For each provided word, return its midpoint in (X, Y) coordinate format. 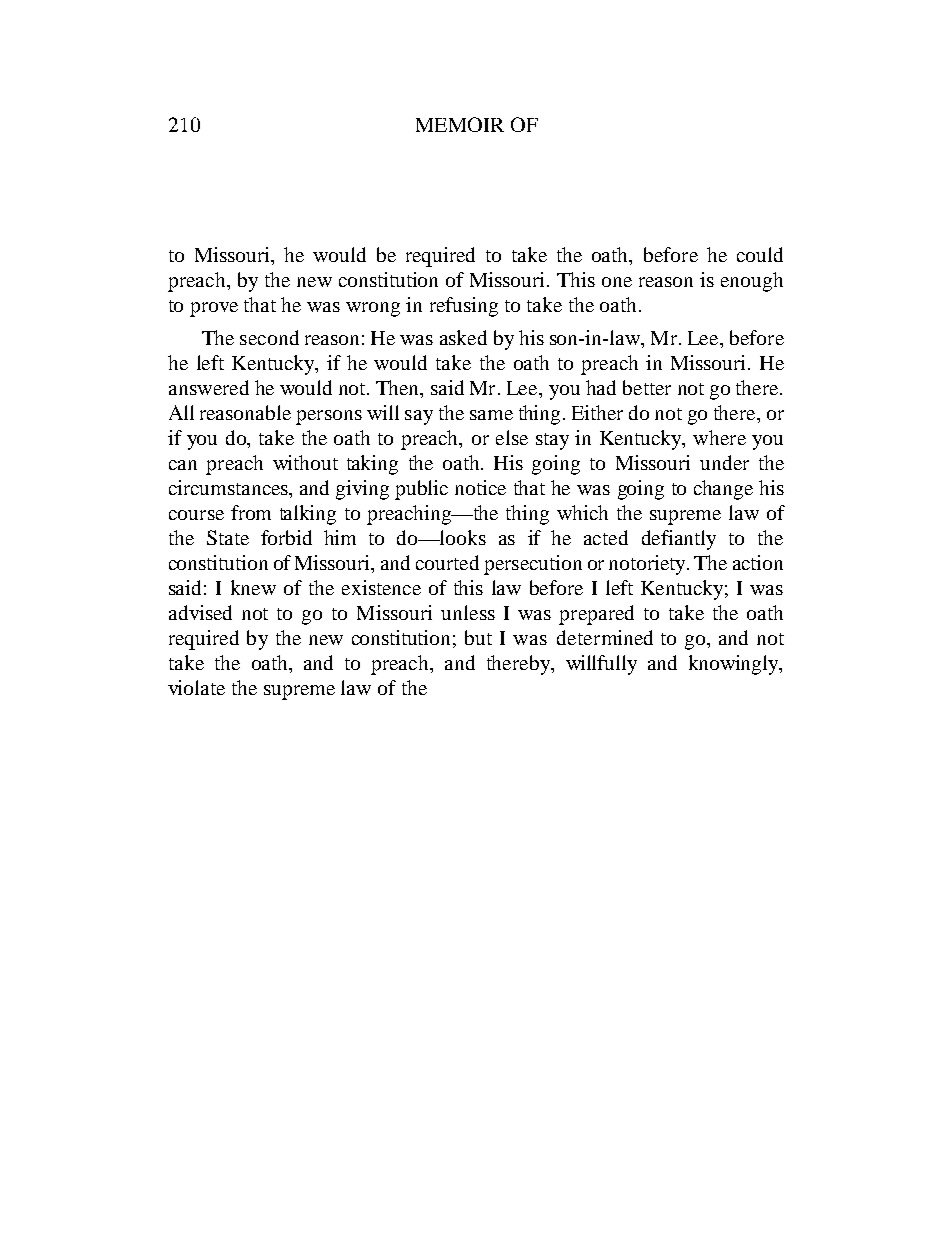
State (228, 537)
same (491, 415)
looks (461, 537)
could (760, 254)
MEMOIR (460, 124)
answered (209, 387)
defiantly (679, 540)
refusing (464, 307)
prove (214, 309)
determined (605, 637)
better (647, 387)
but (478, 637)
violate (196, 687)
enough (752, 282)
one (617, 282)
